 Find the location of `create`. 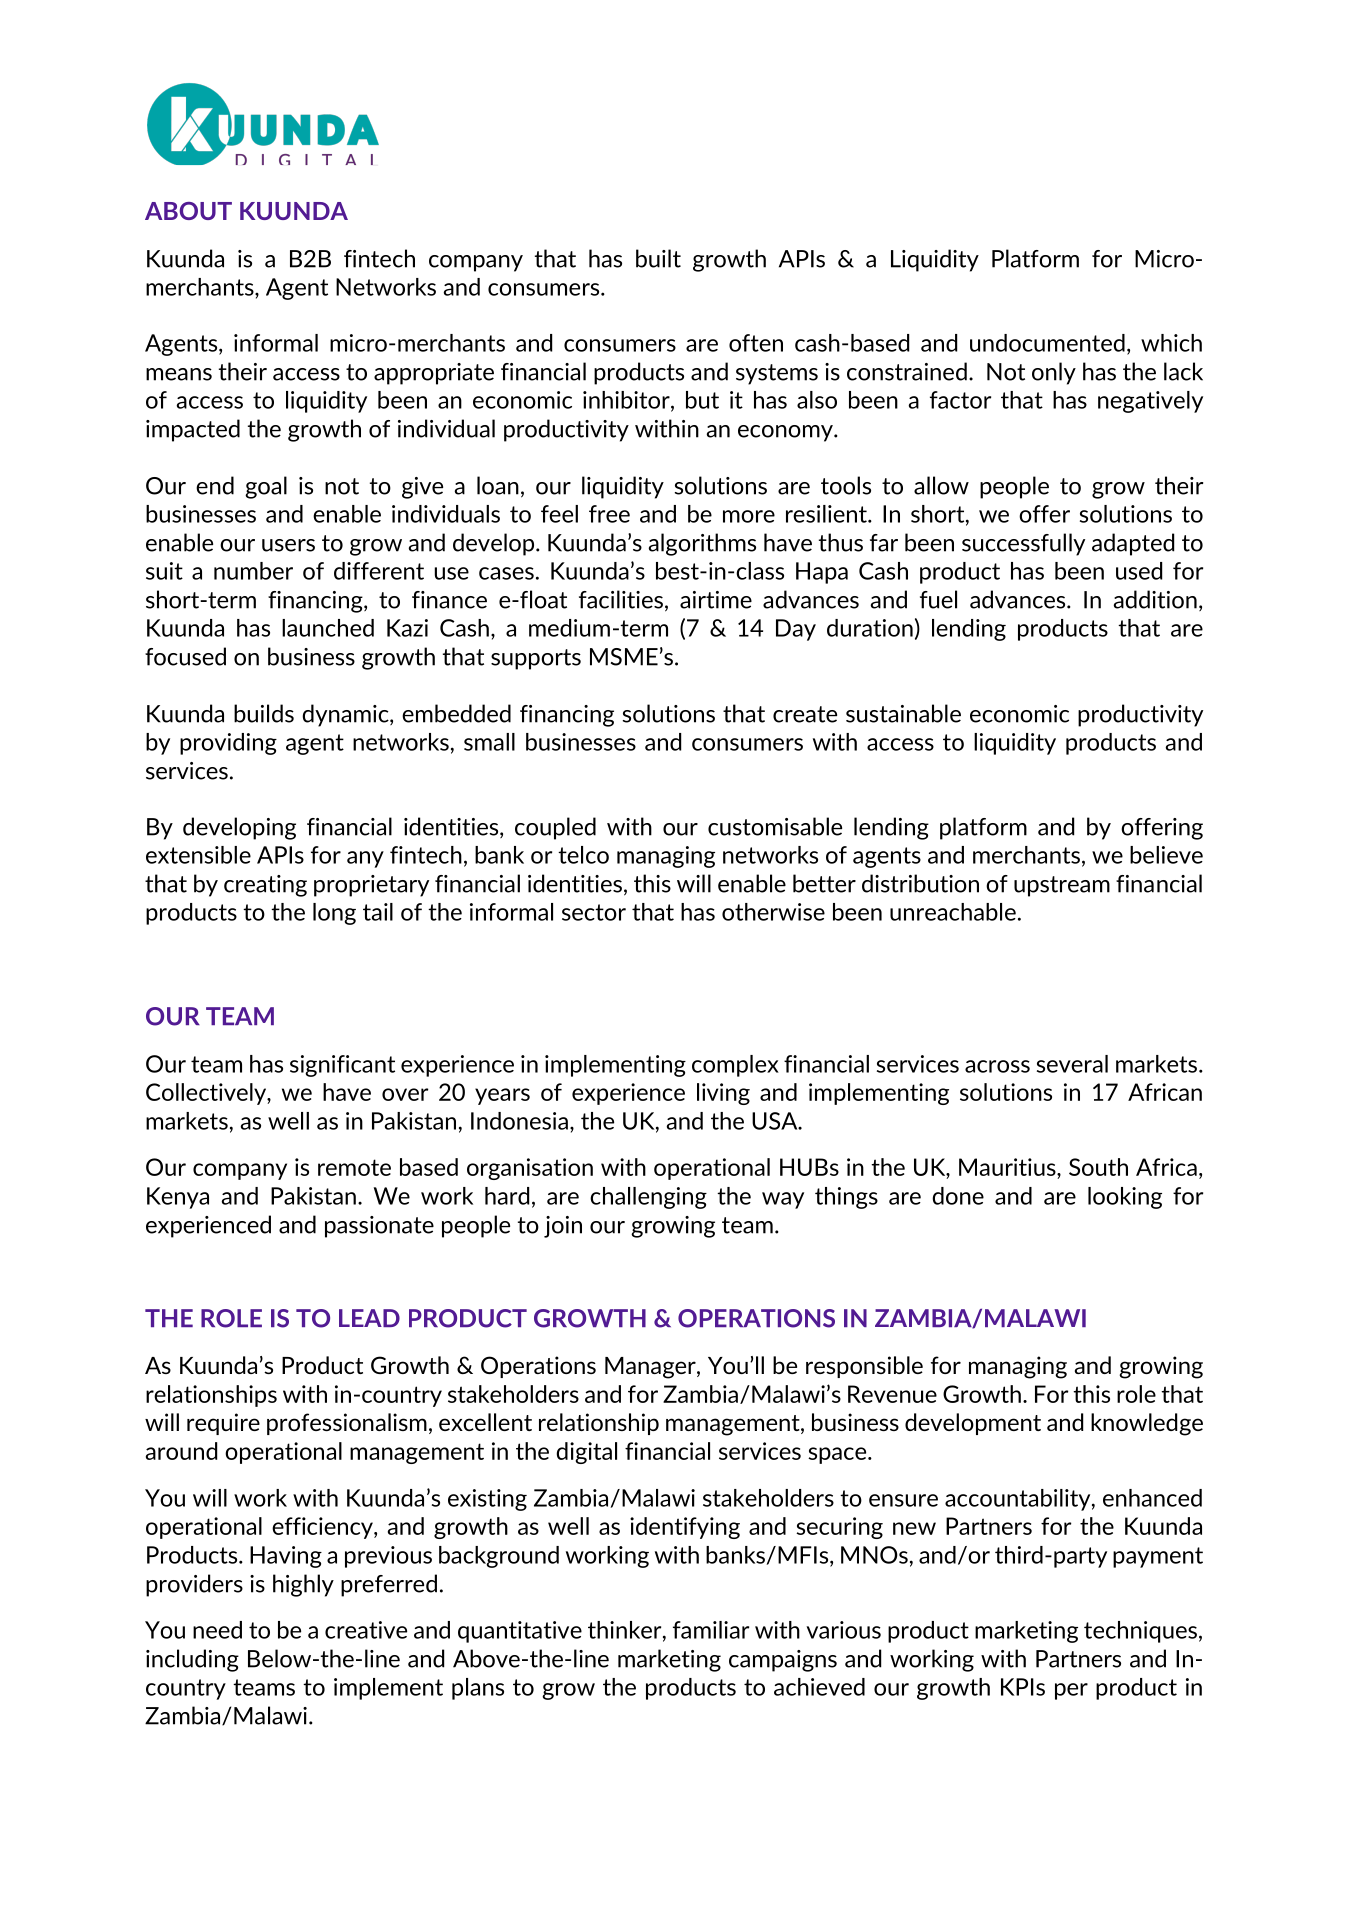

create is located at coordinates (805, 714).
